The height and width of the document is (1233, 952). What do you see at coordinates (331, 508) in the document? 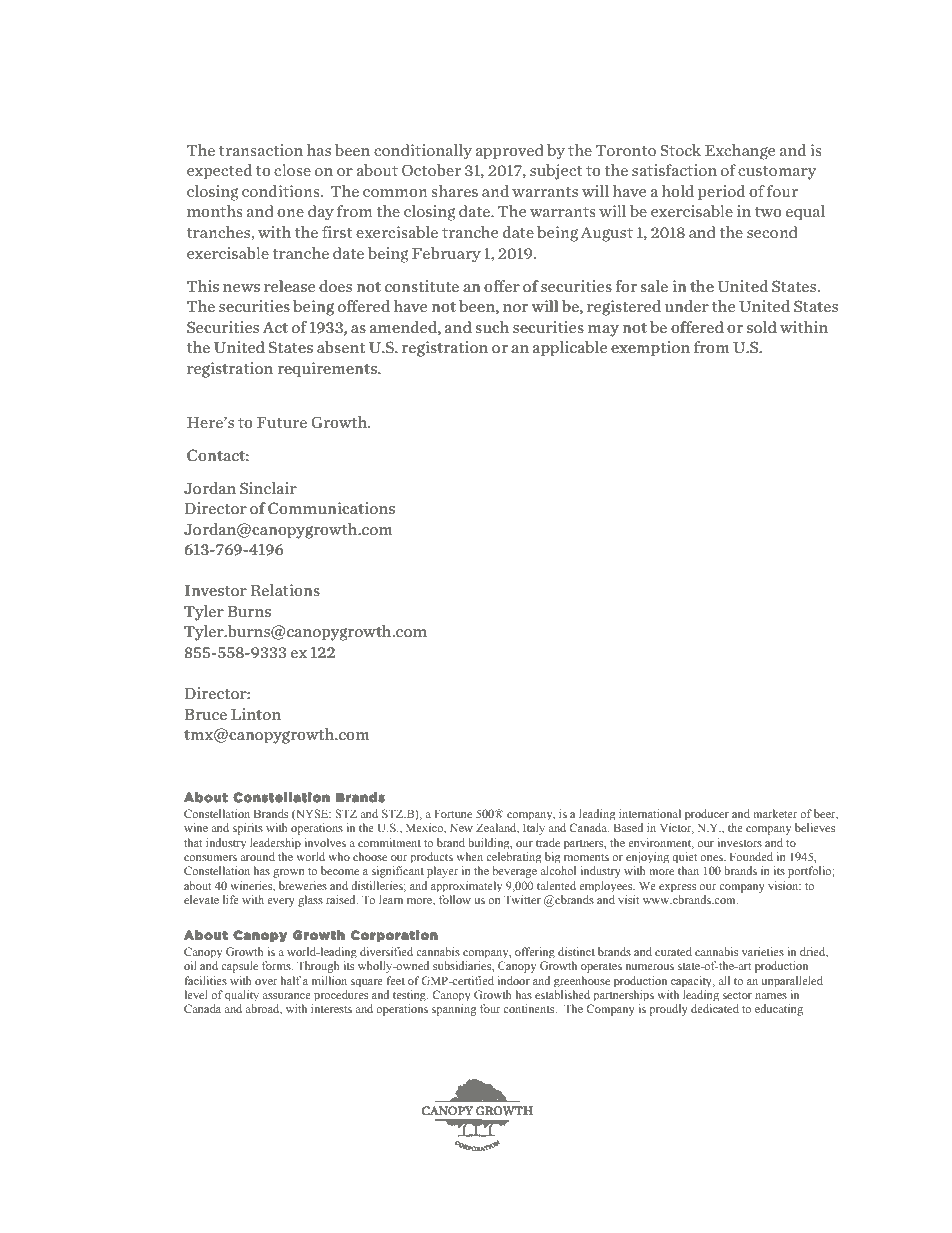
I see `Communications` at bounding box center [331, 508].
